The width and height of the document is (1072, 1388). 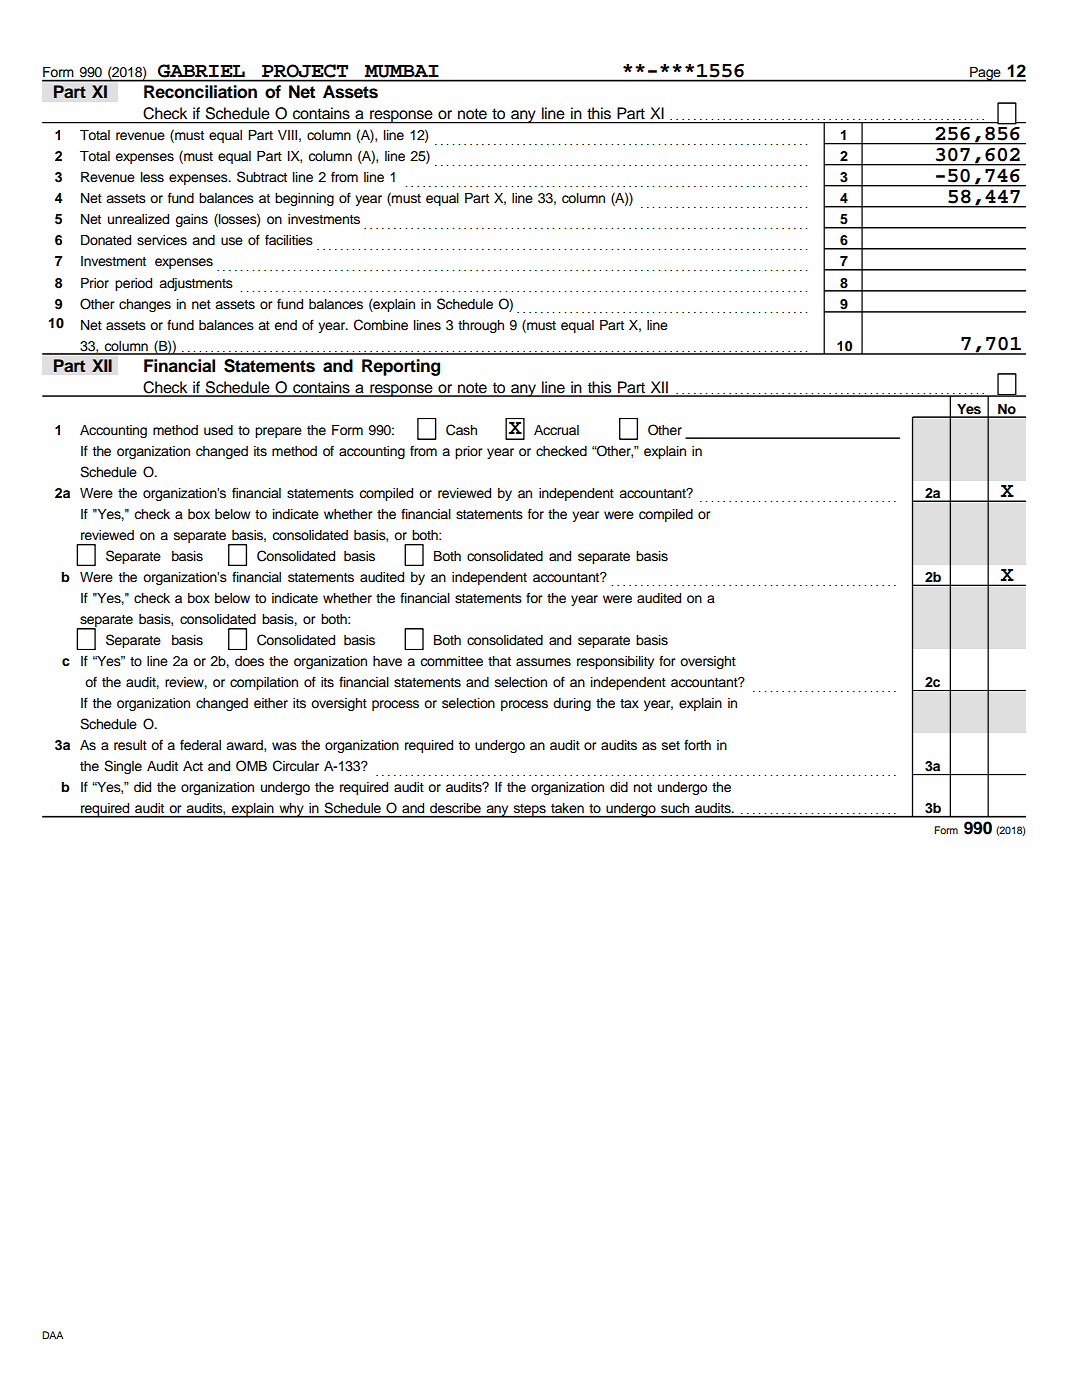 I want to click on through, so click(x=481, y=326).
